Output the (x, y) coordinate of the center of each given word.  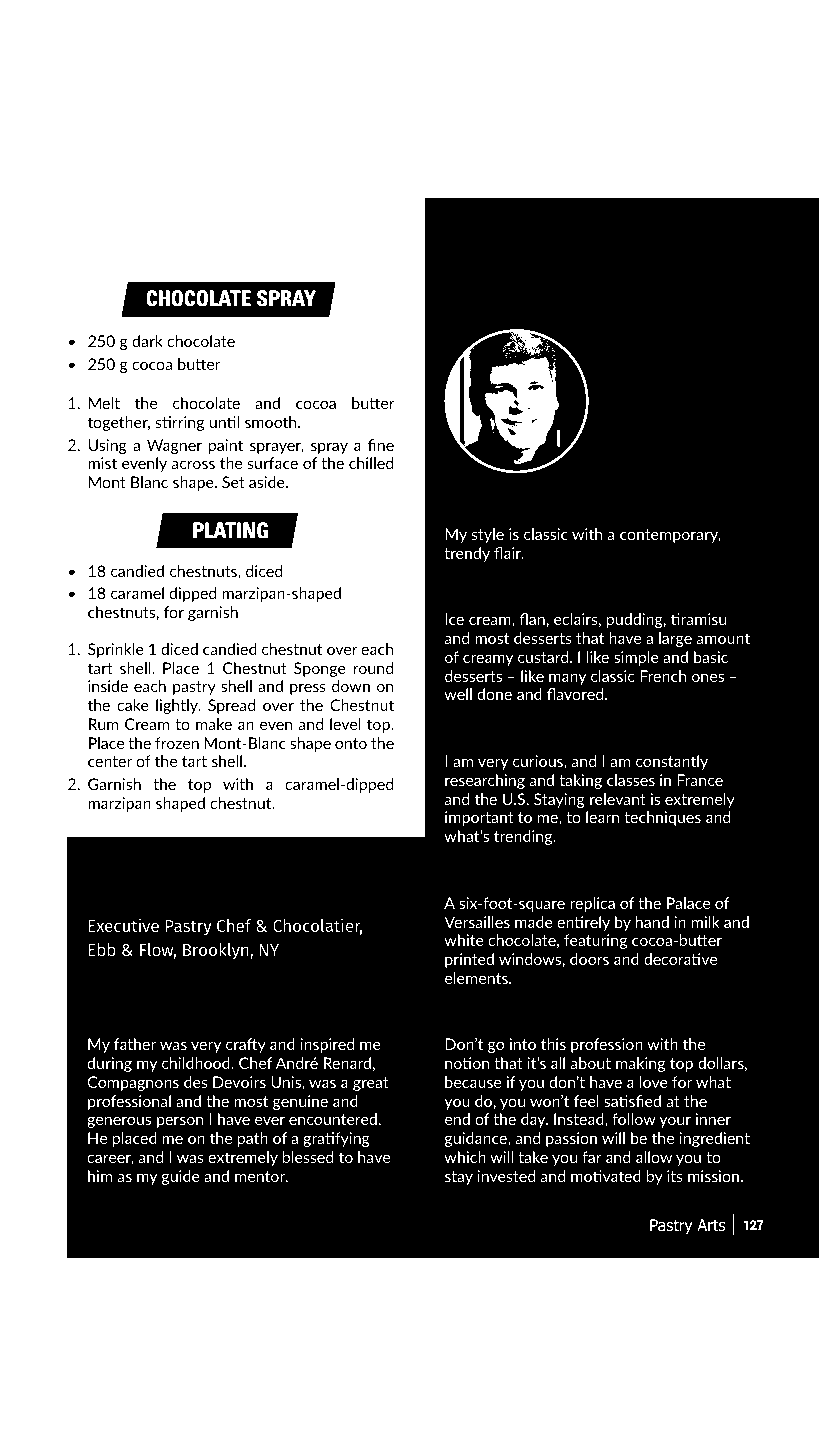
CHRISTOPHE (173, 892)
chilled (371, 463)
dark (147, 341)
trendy (467, 554)
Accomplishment (590, 884)
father (135, 1044)
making (640, 1064)
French (663, 676)
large (675, 639)
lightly (178, 706)
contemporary (670, 536)
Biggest (478, 884)
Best (465, 1024)
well (458, 694)
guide (181, 1177)
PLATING (230, 530)
